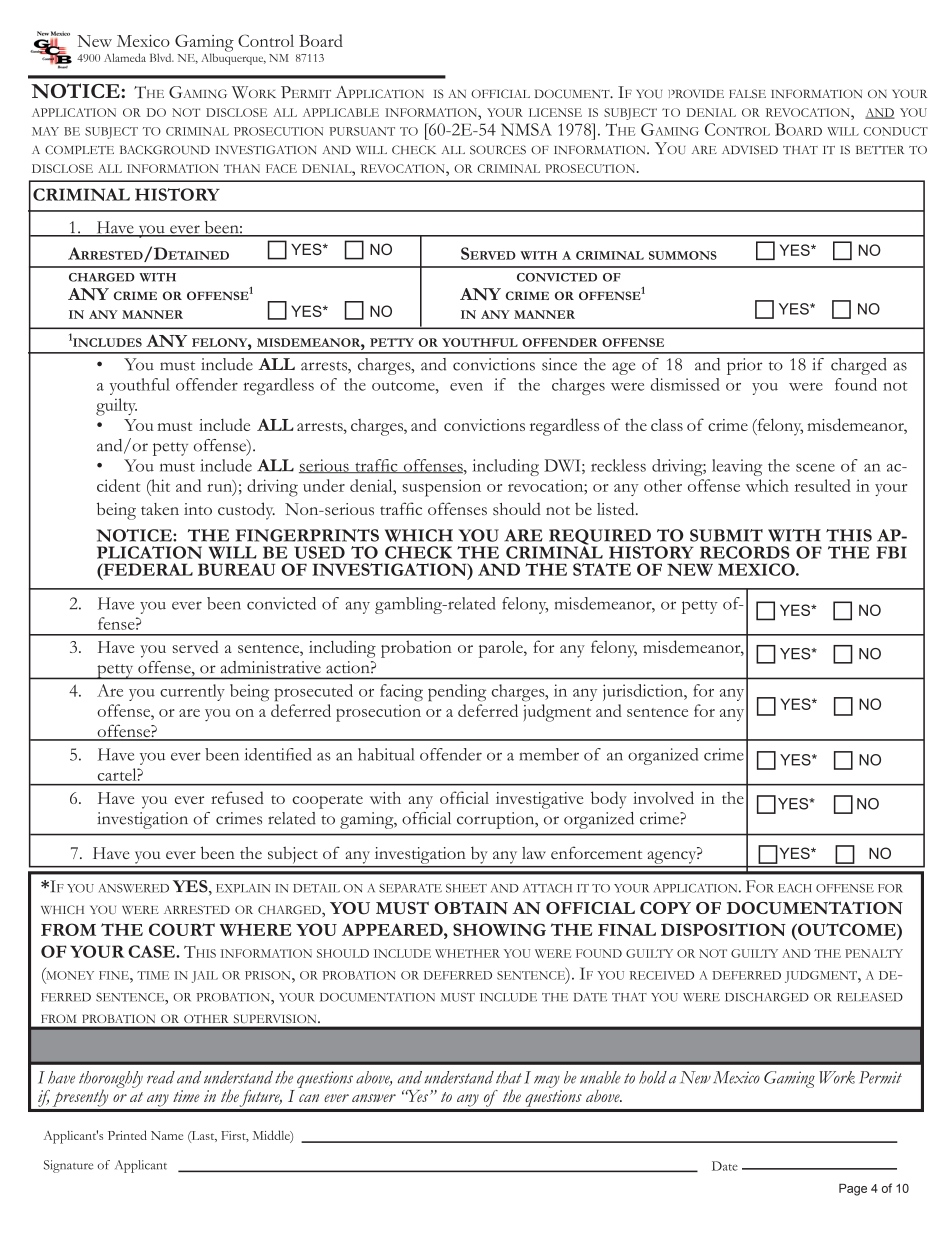 Image resolution: width=952 pixels, height=1233 pixels. Describe the element at coordinates (167, 1135) in the screenshot. I see `Name` at that location.
